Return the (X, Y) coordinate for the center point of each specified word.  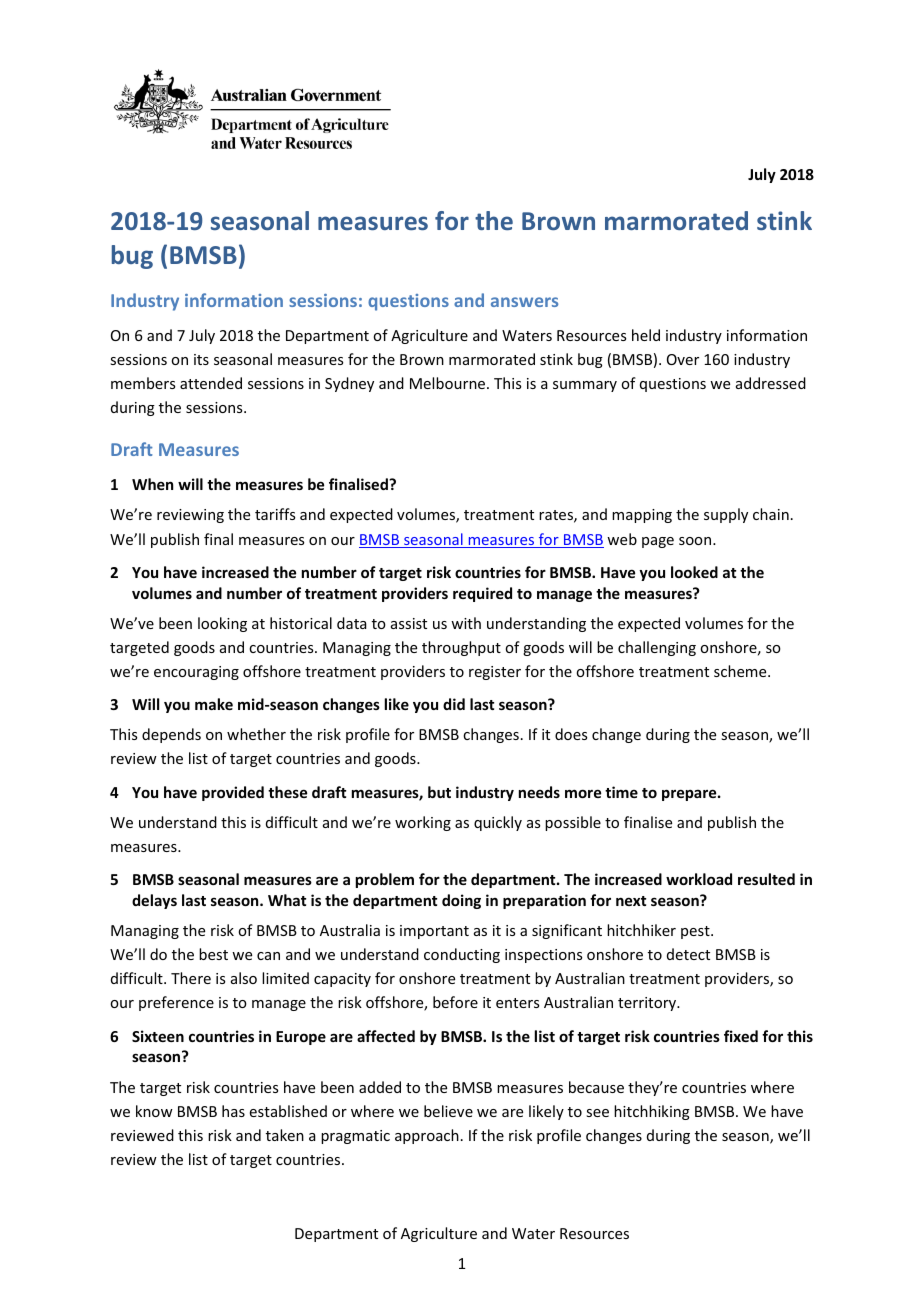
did (454, 704)
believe (448, 1111)
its (201, 359)
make (214, 704)
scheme (741, 671)
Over (683, 359)
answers (524, 302)
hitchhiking (652, 1112)
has (233, 1111)
